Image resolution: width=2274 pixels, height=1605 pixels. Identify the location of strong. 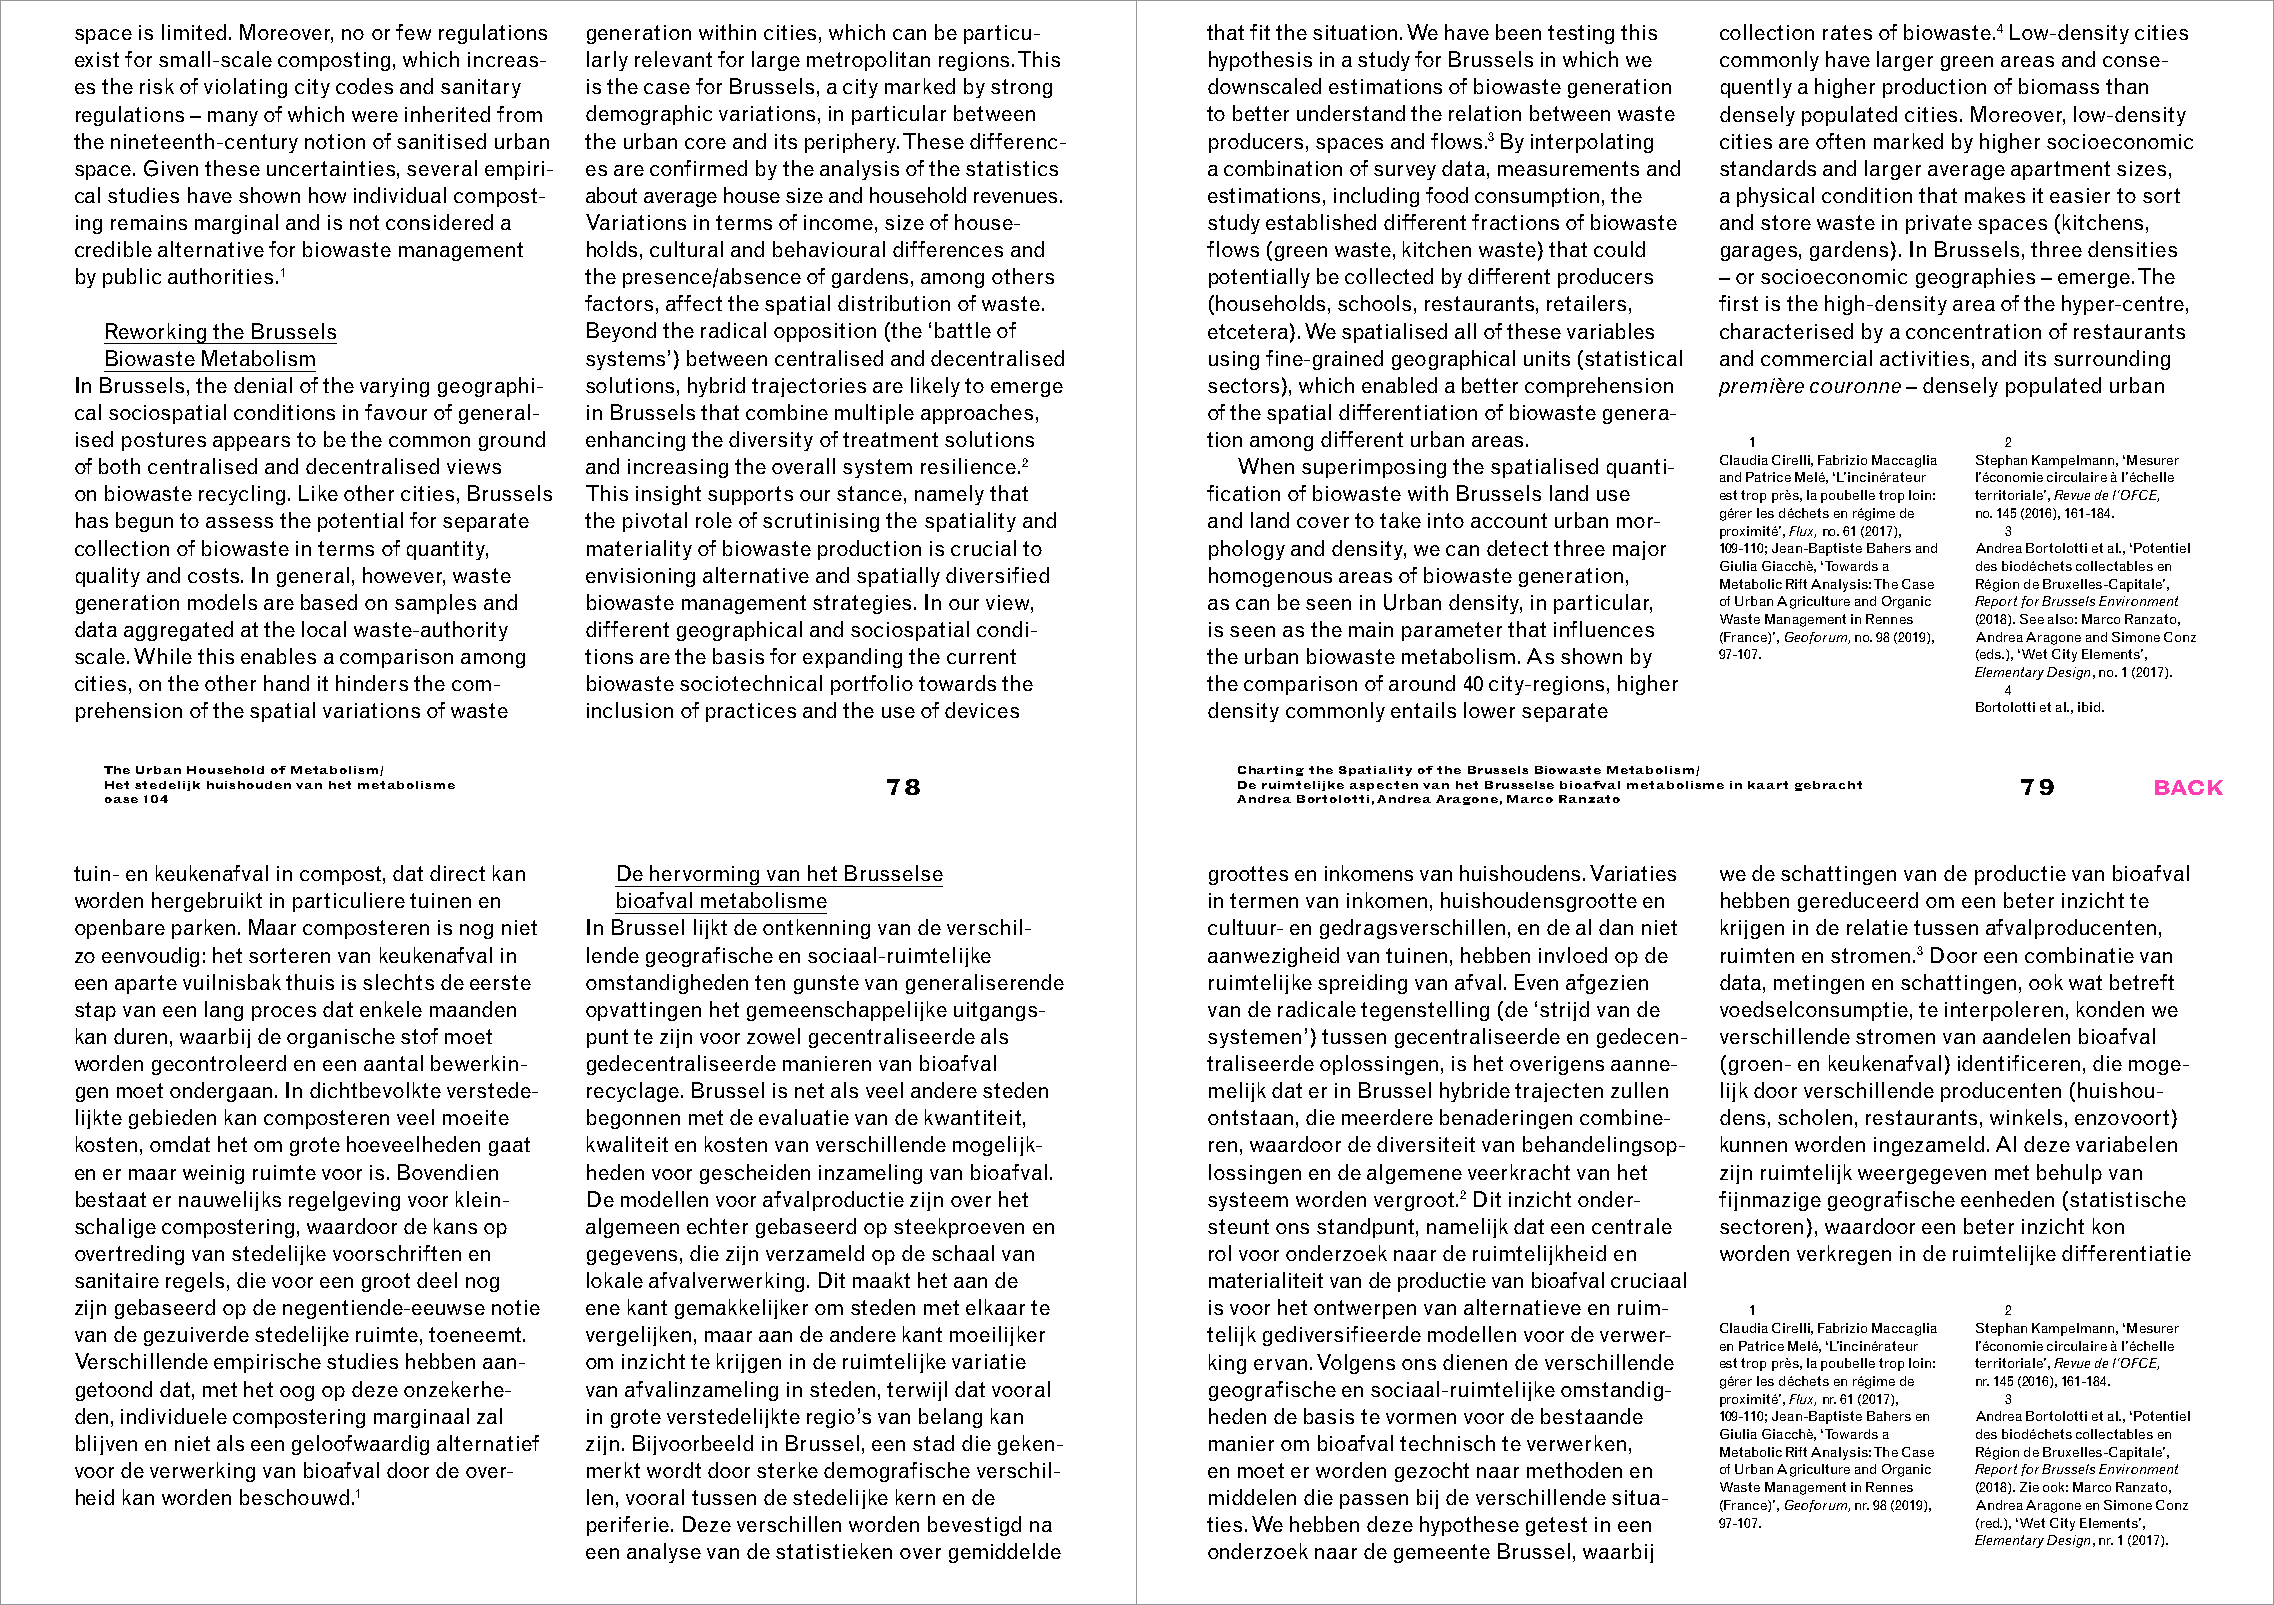
(1021, 88).
